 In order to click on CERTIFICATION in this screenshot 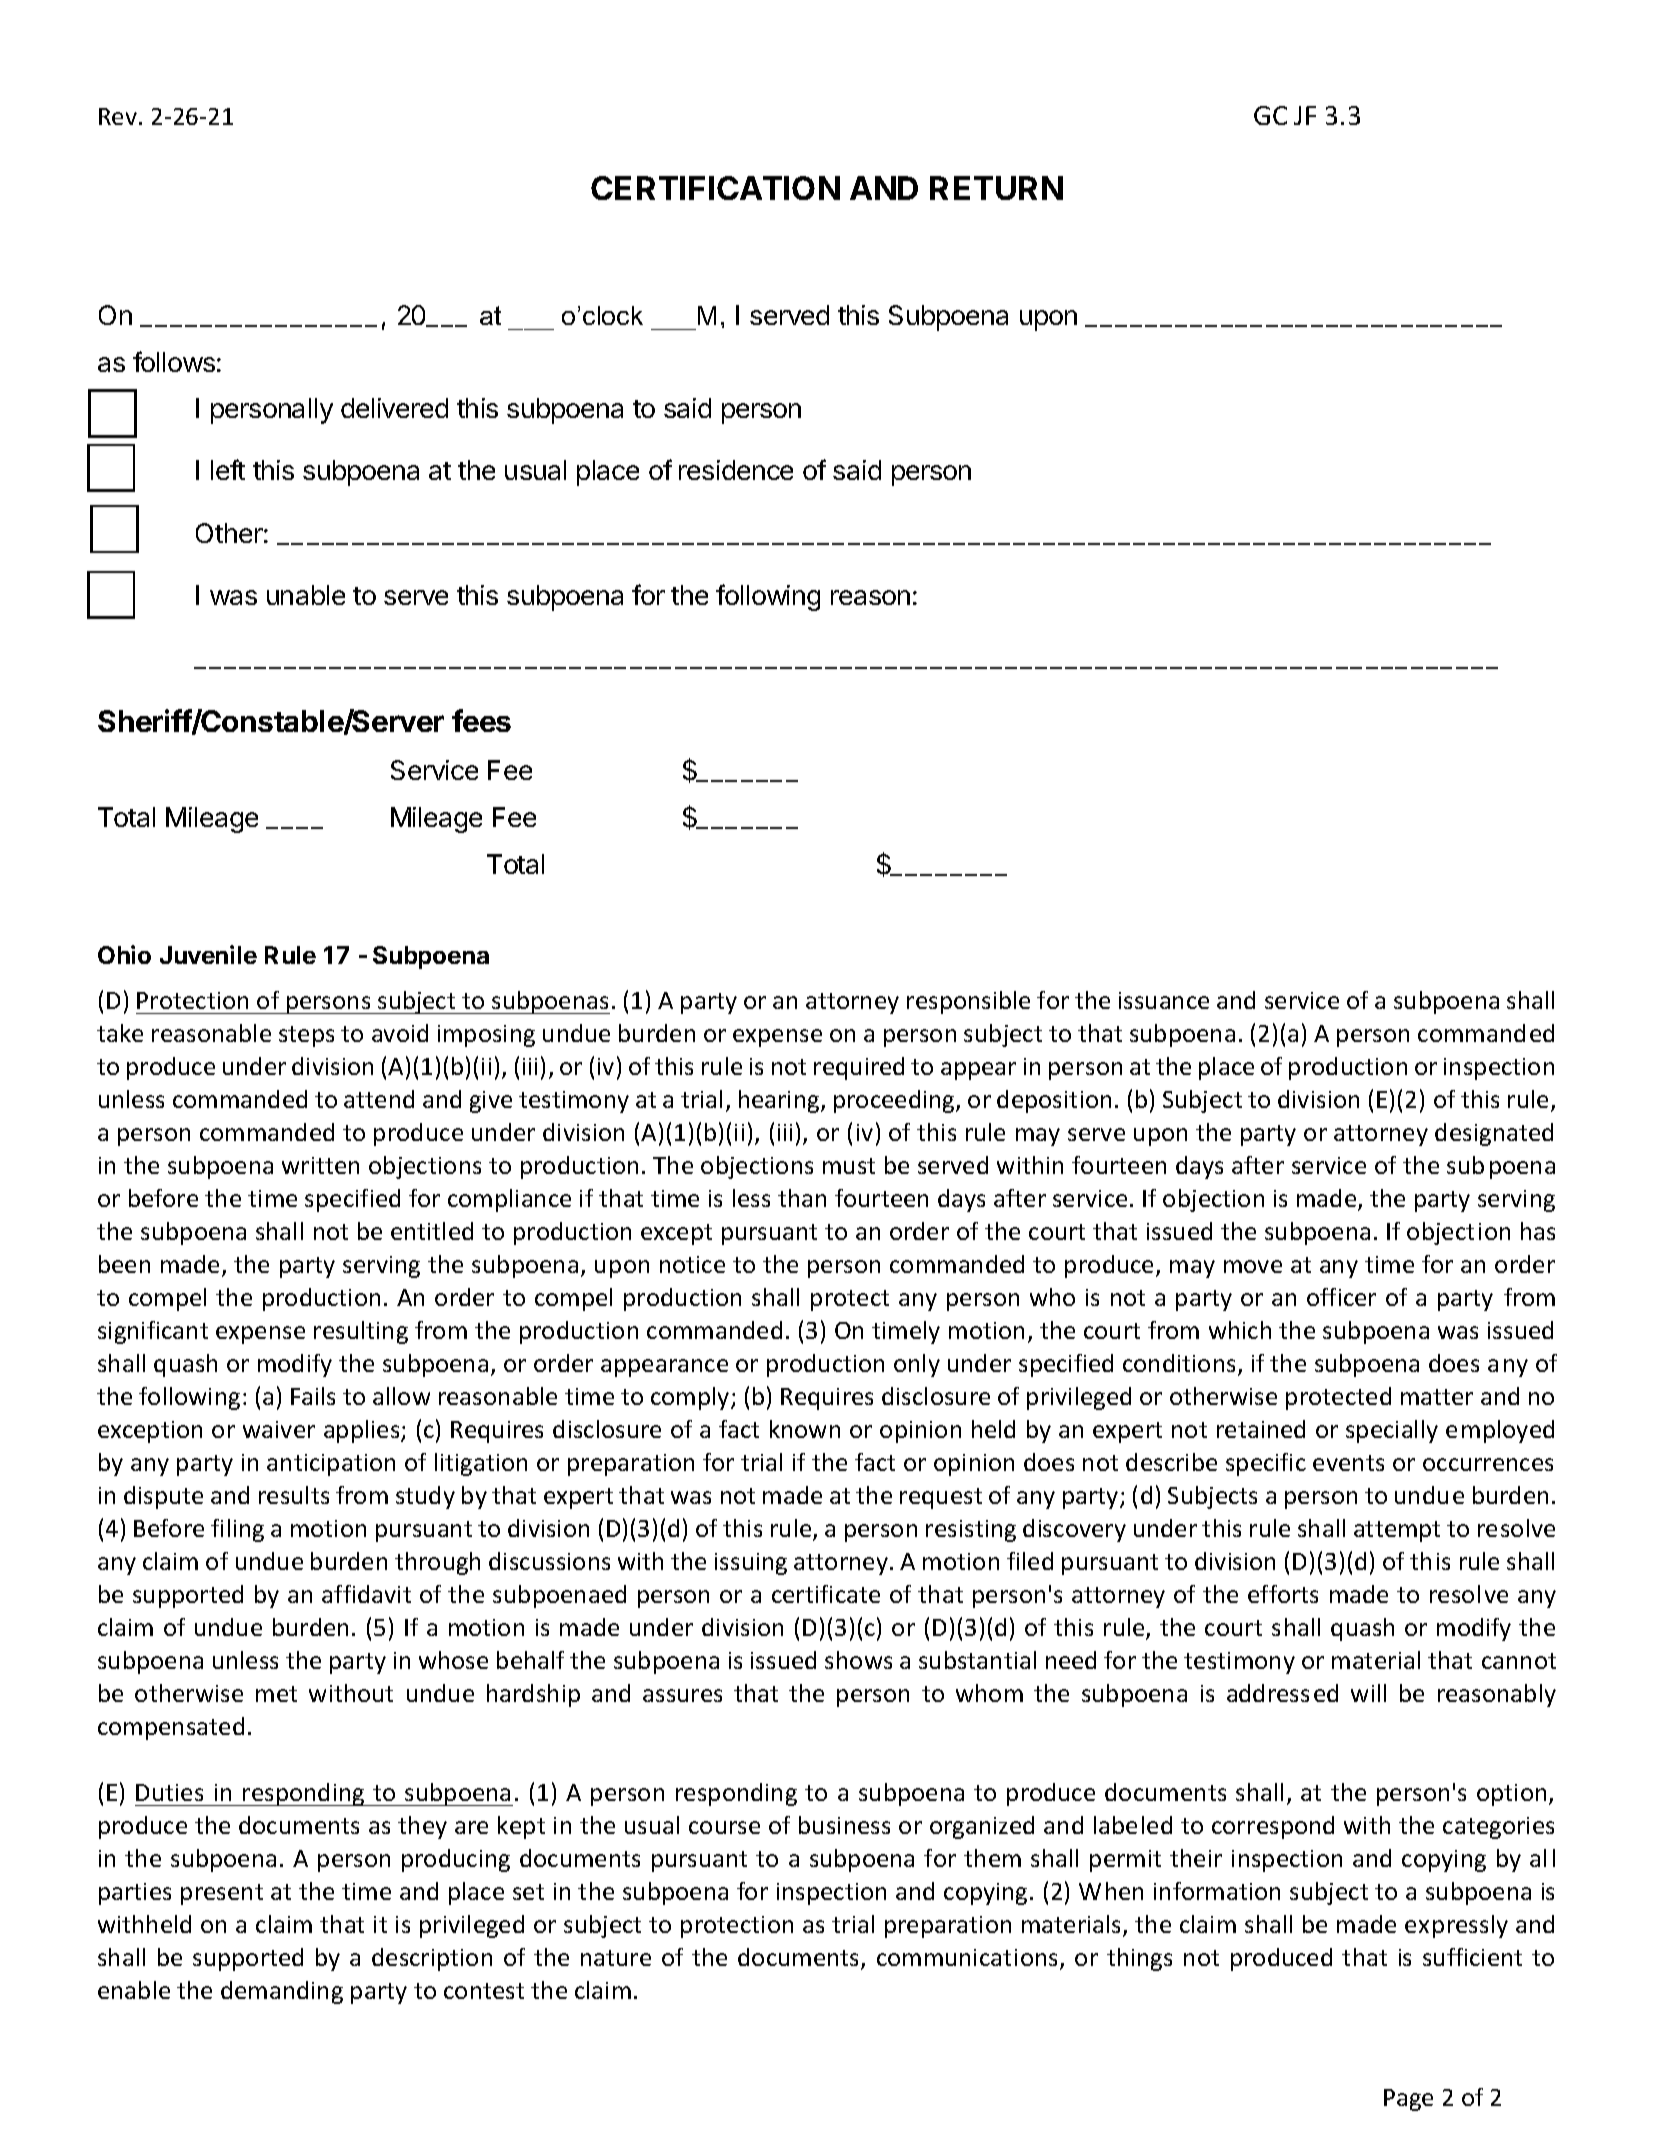, I will do `click(715, 188)`.
